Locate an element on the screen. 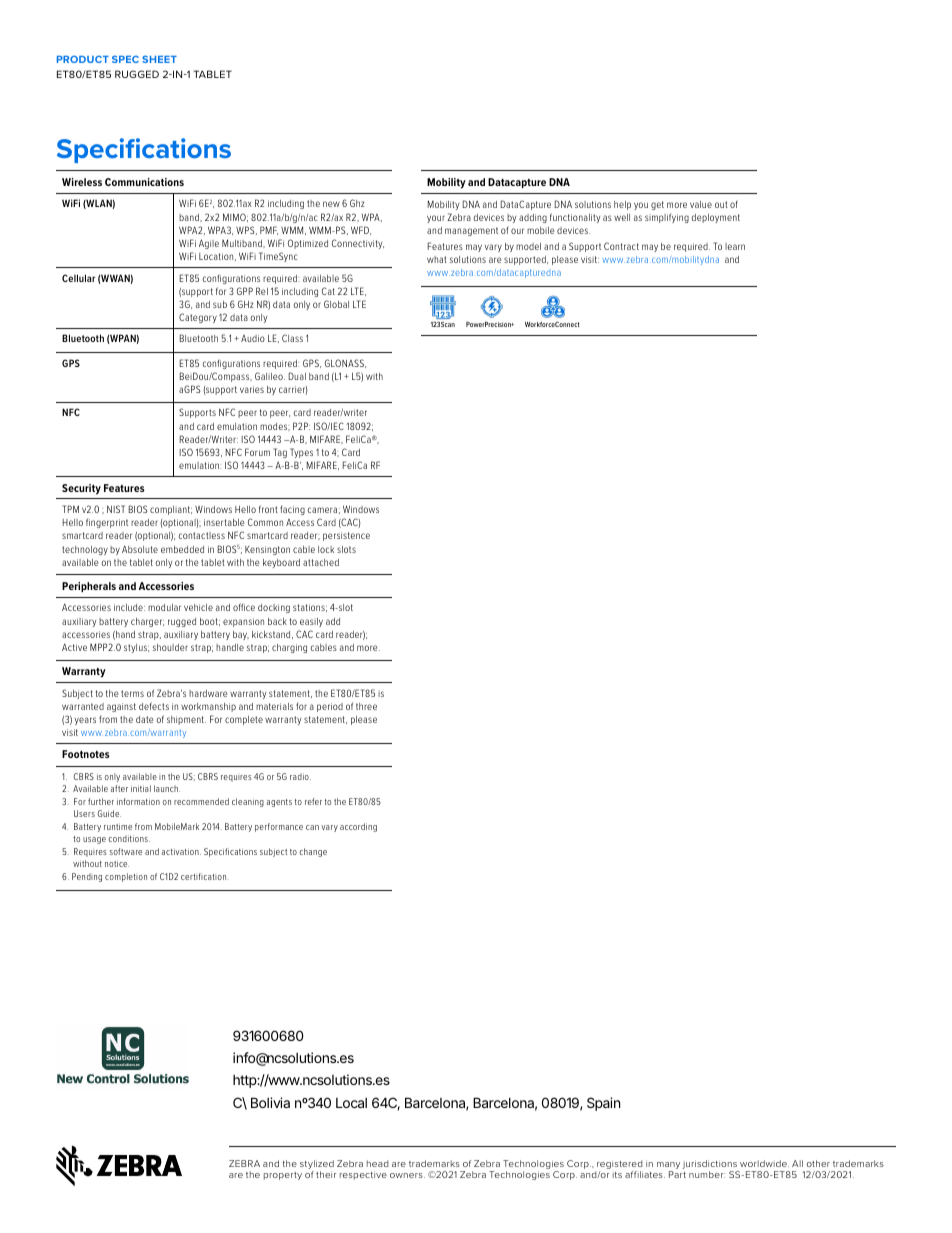  SHEET is located at coordinates (159, 59).
